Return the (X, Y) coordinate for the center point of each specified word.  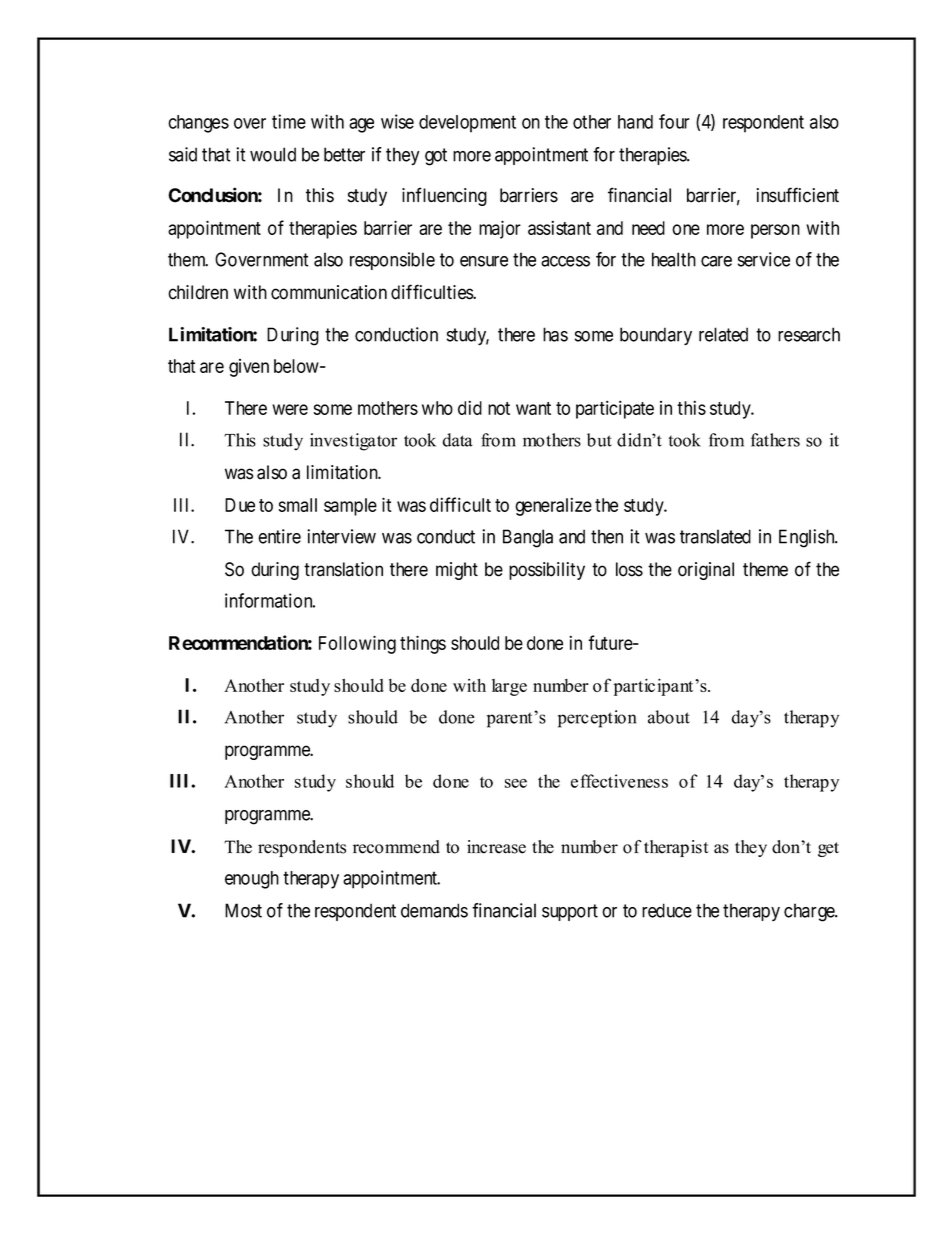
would (273, 154)
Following (357, 644)
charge (810, 912)
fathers (775, 440)
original (706, 571)
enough (252, 880)
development (467, 124)
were (290, 409)
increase (496, 847)
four (674, 121)
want (533, 408)
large (509, 687)
